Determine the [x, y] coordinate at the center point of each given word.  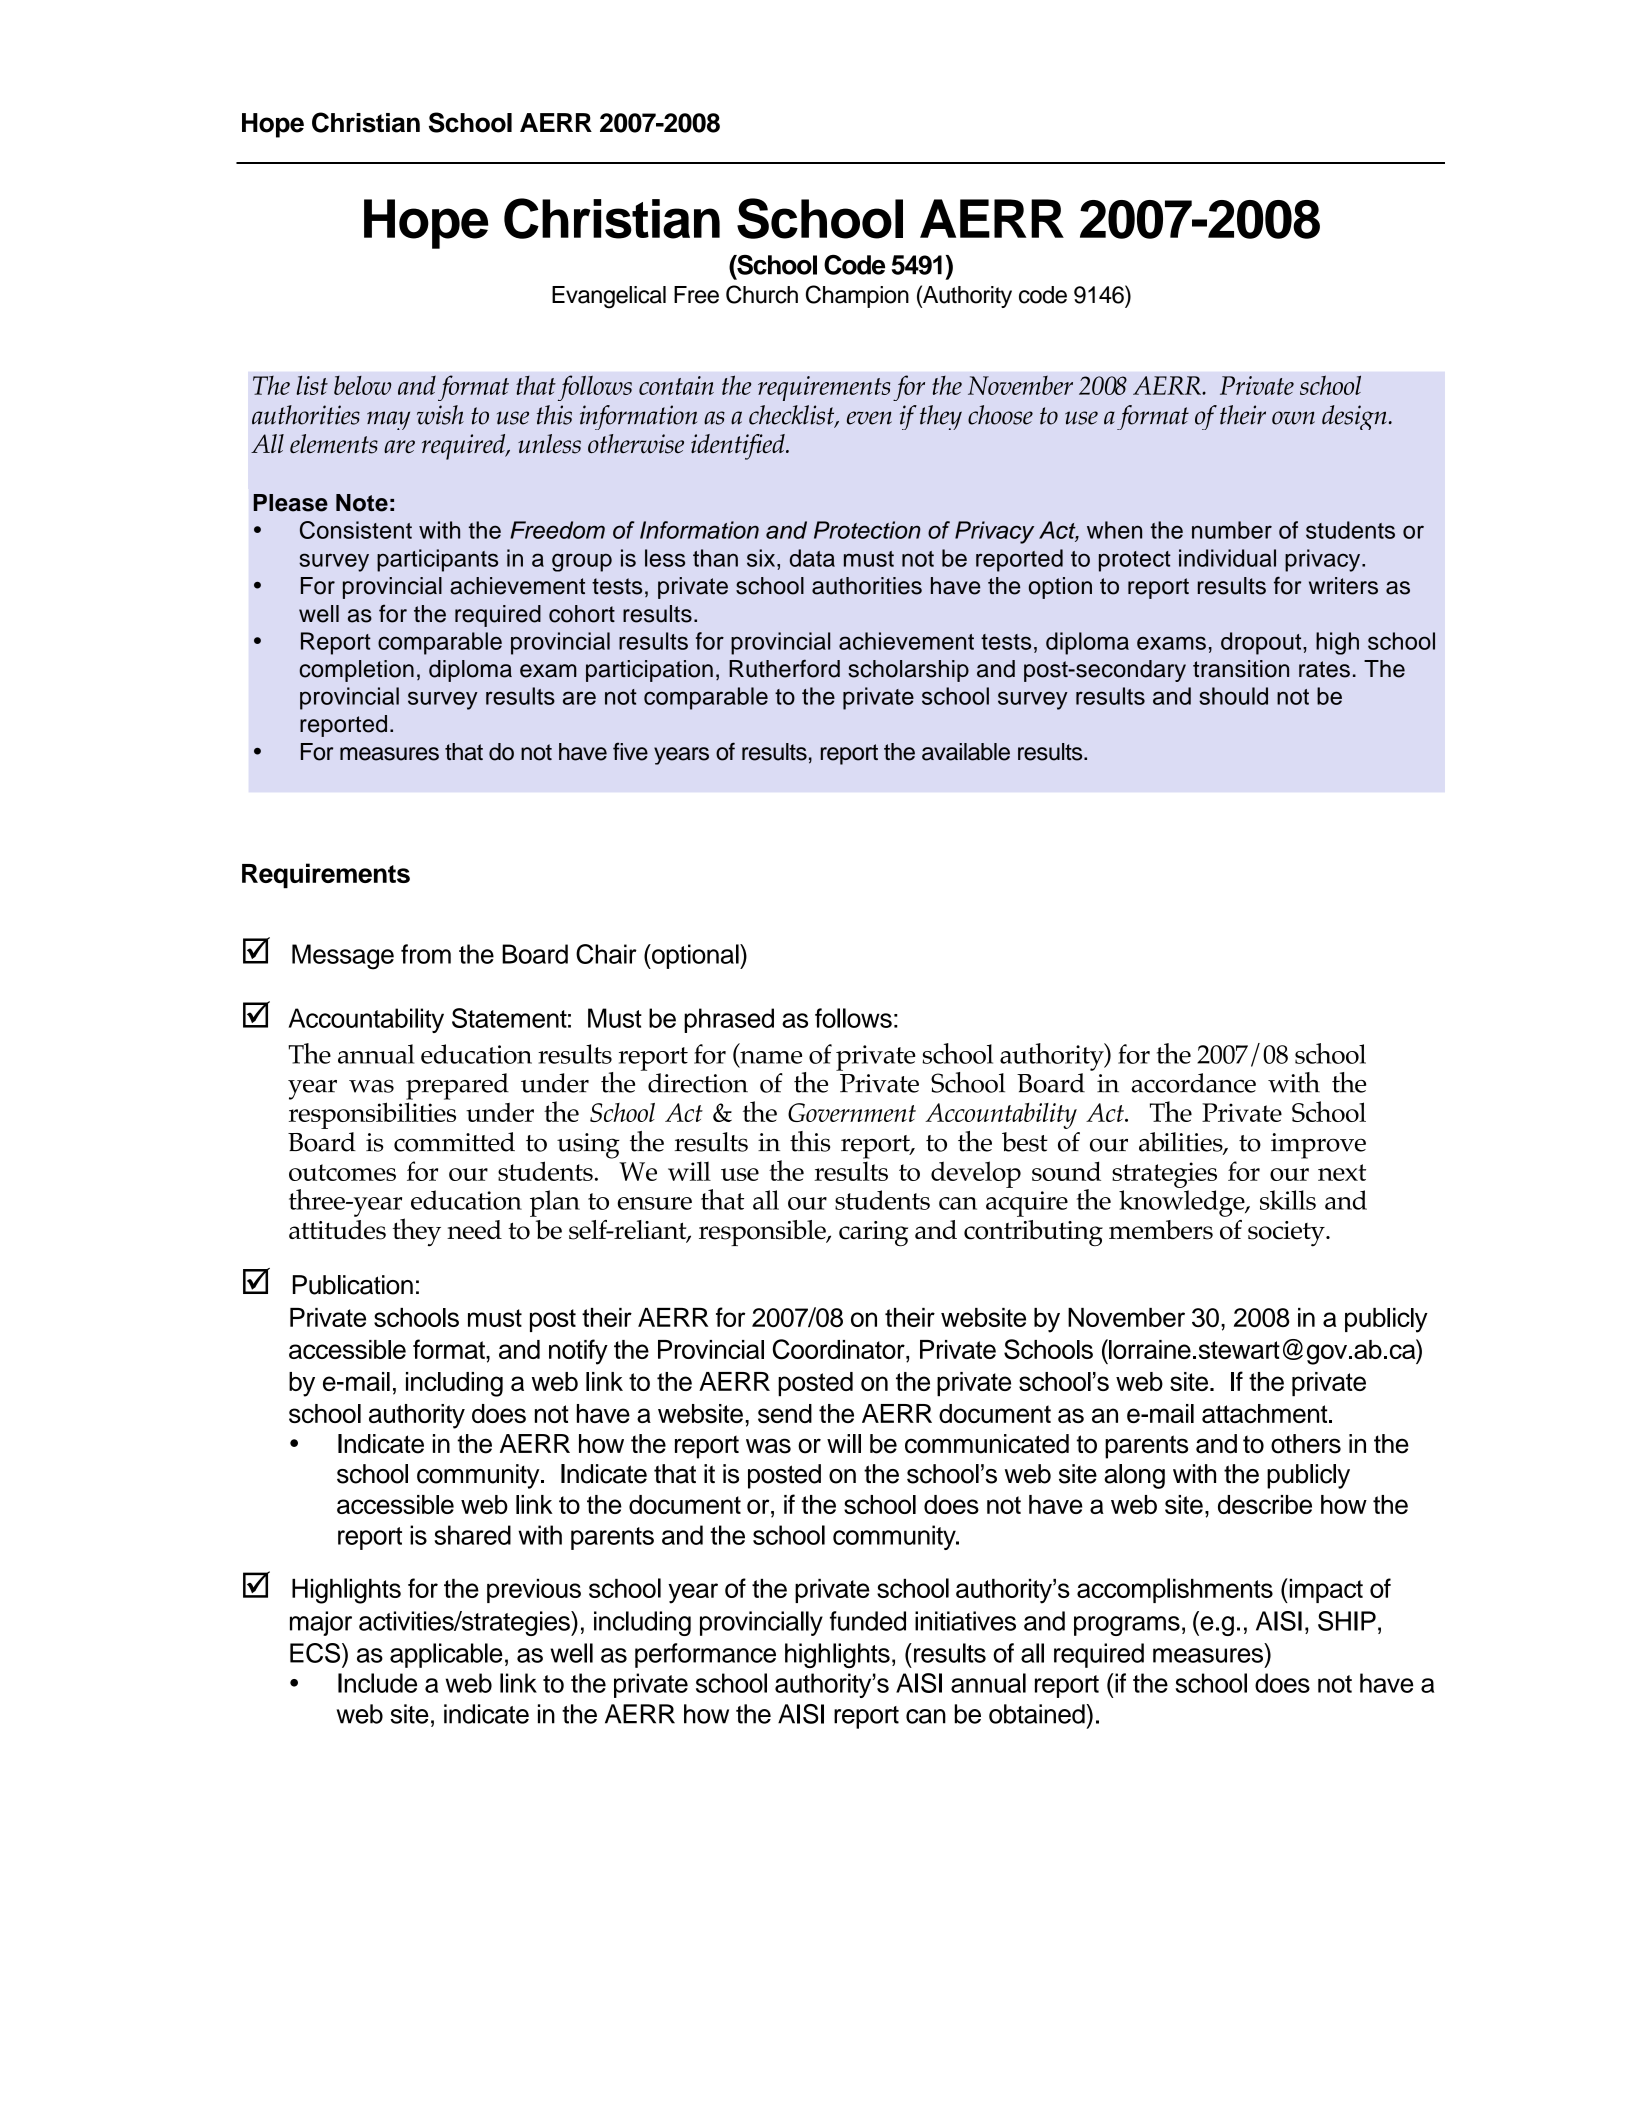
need [474, 1230]
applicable [446, 1655]
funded [868, 1621]
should [1233, 696]
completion [356, 671]
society [1287, 1234]
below [362, 385]
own [1293, 418]
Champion [857, 296]
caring [873, 1233]
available [966, 752]
